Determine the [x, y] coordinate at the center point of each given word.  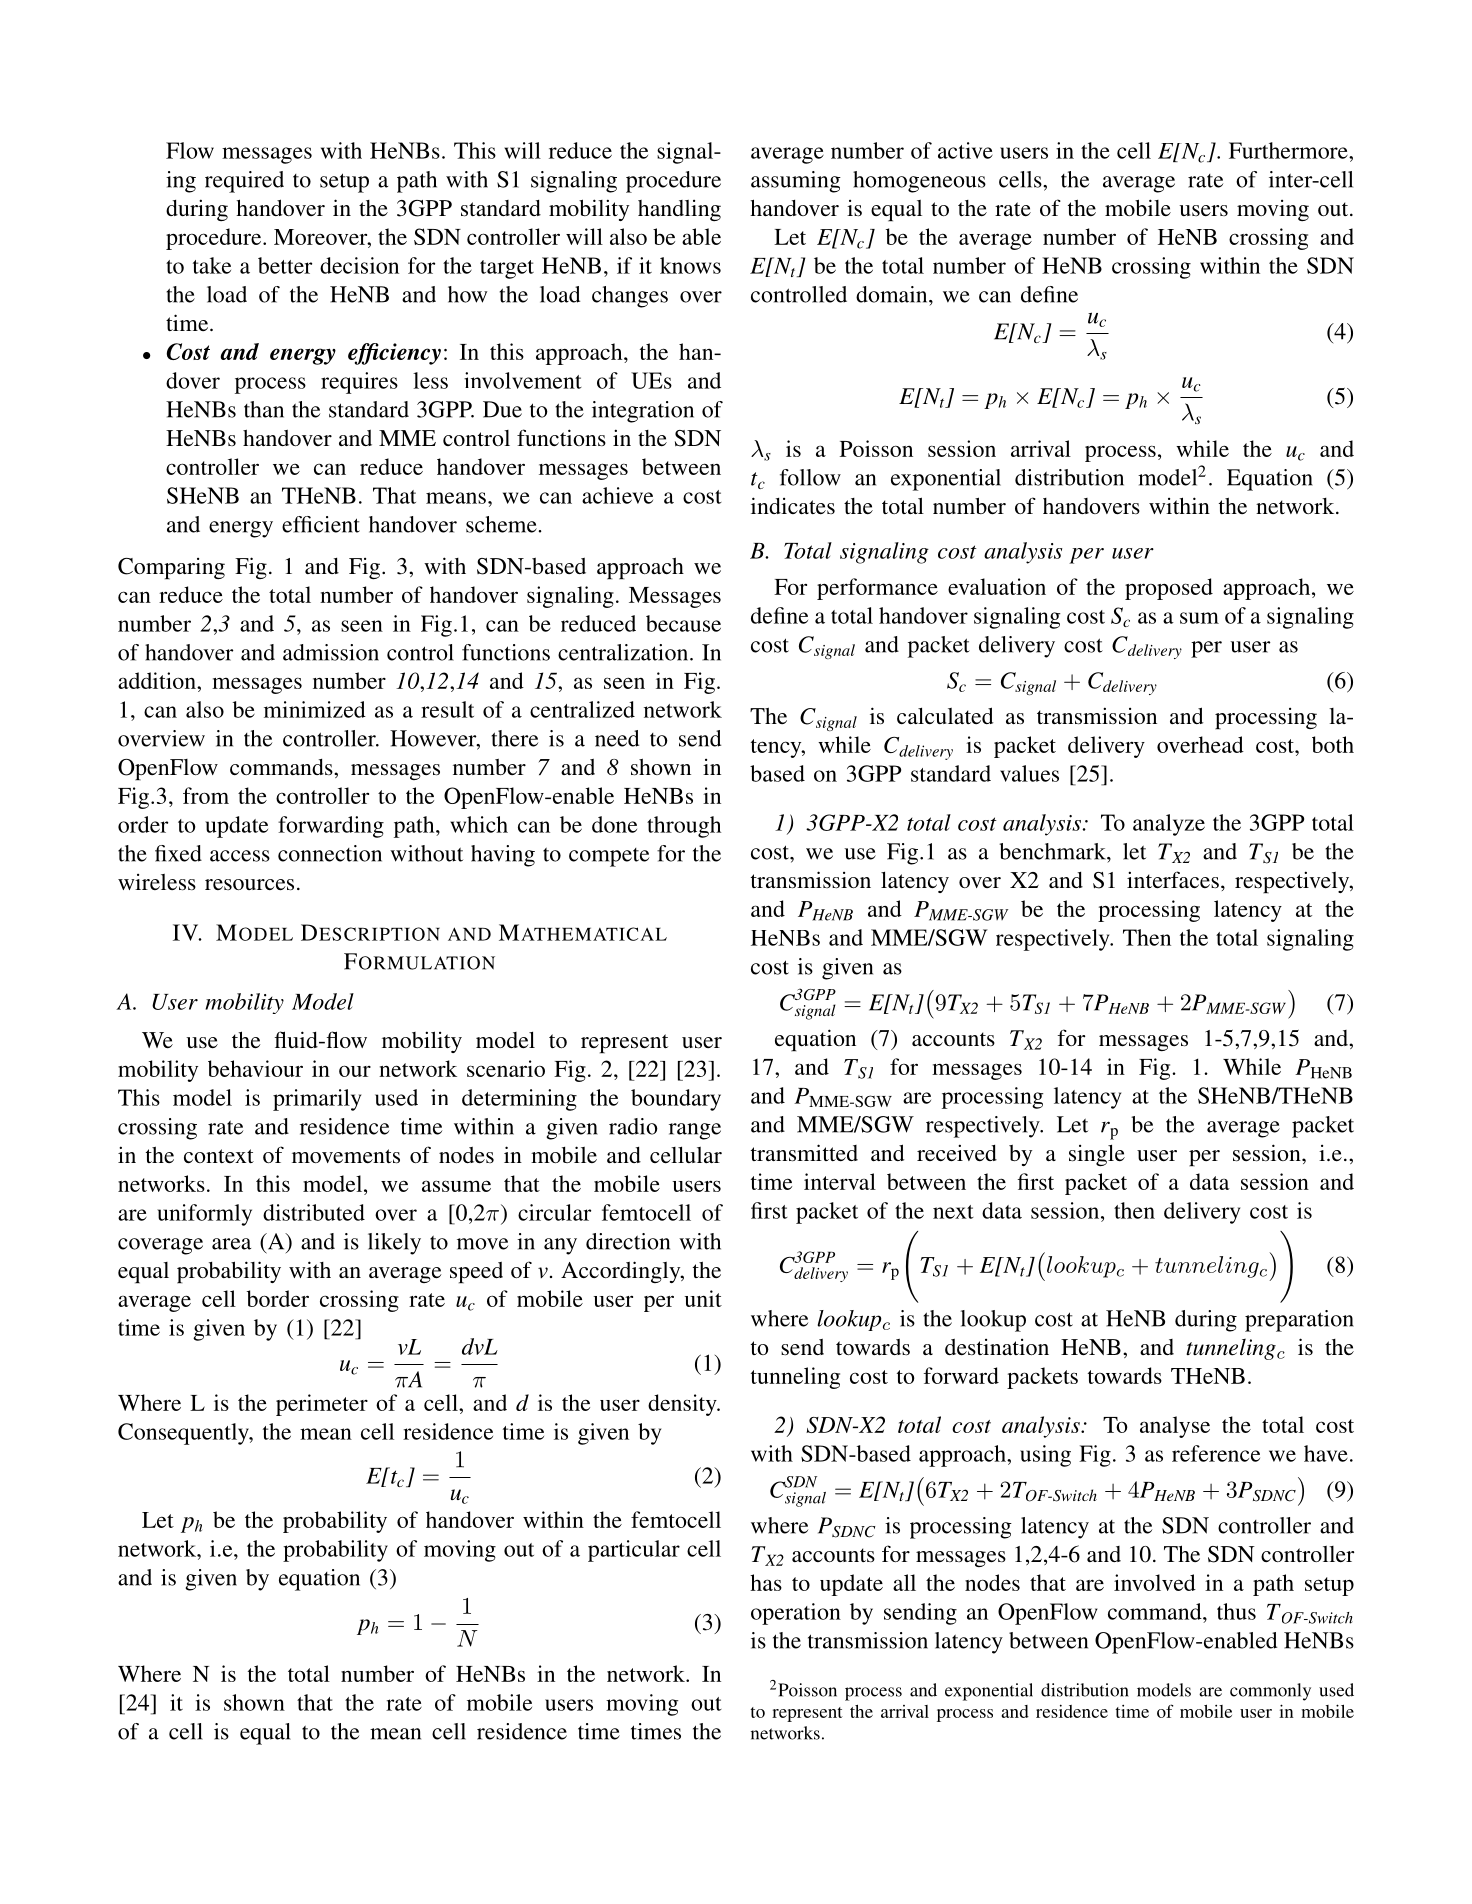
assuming [796, 182]
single [1097, 1155]
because [683, 623]
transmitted [804, 1153]
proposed [1169, 589]
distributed [314, 1212]
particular [634, 1551]
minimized [315, 709]
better [285, 265]
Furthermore [1289, 150]
